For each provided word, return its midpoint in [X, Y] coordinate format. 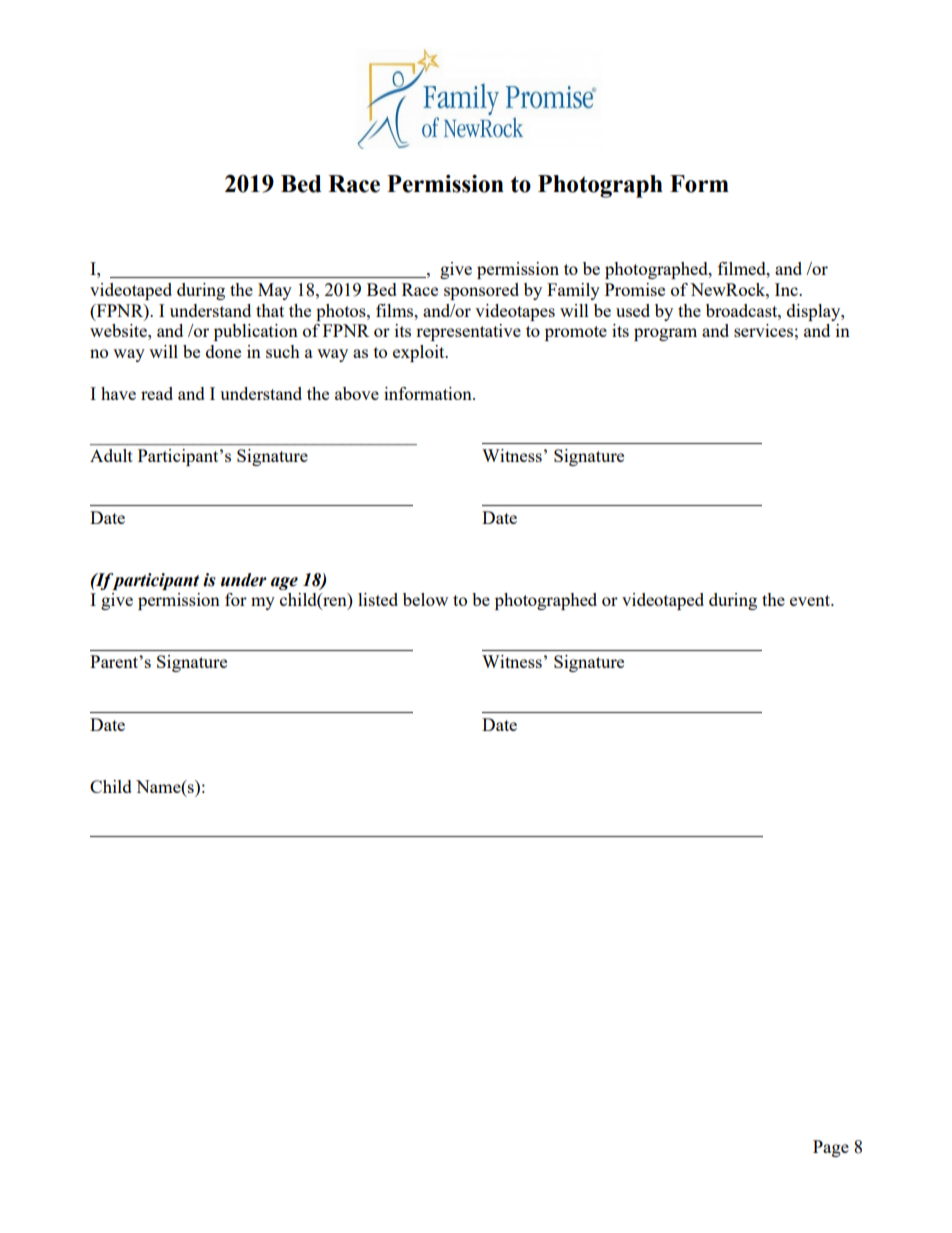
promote [576, 333]
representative [468, 332]
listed [378, 599]
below [425, 599]
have [118, 393]
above [357, 393]
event [811, 600]
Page [831, 1148]
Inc [787, 289]
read [157, 393]
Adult [111, 455]
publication [256, 332]
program [665, 334]
